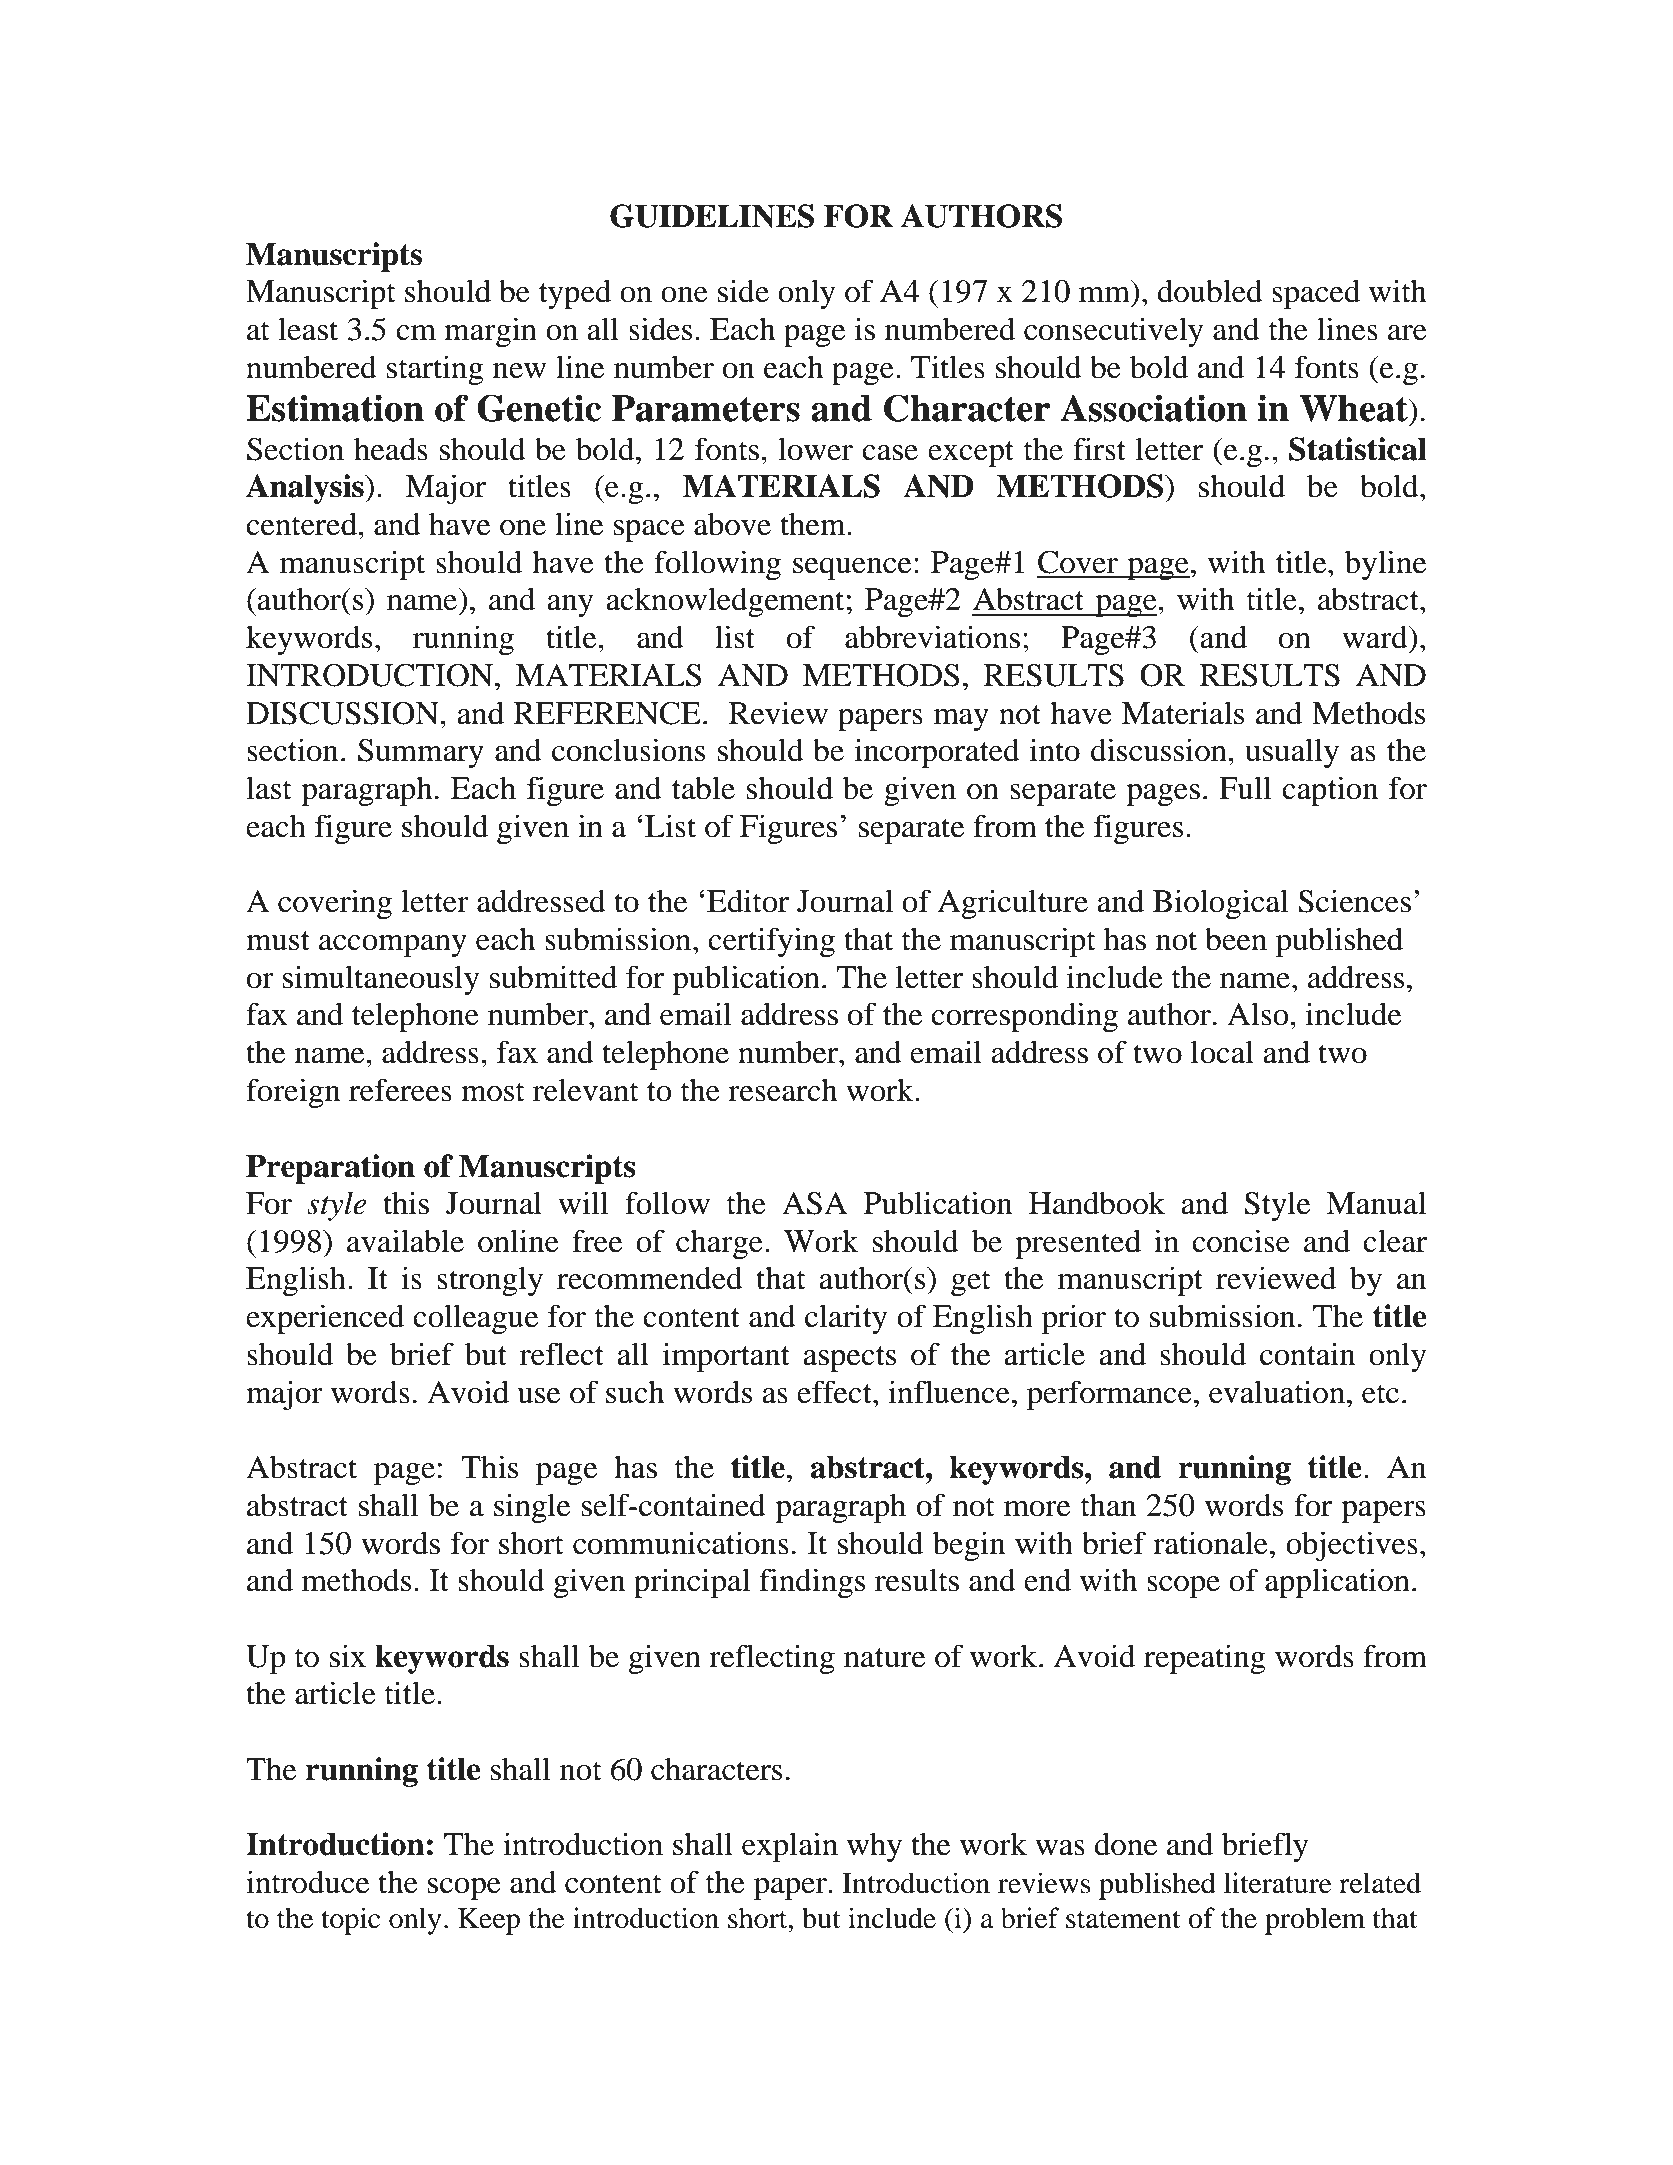  Describe the element at coordinates (393, 946) in the document. I see `accompany` at that location.
